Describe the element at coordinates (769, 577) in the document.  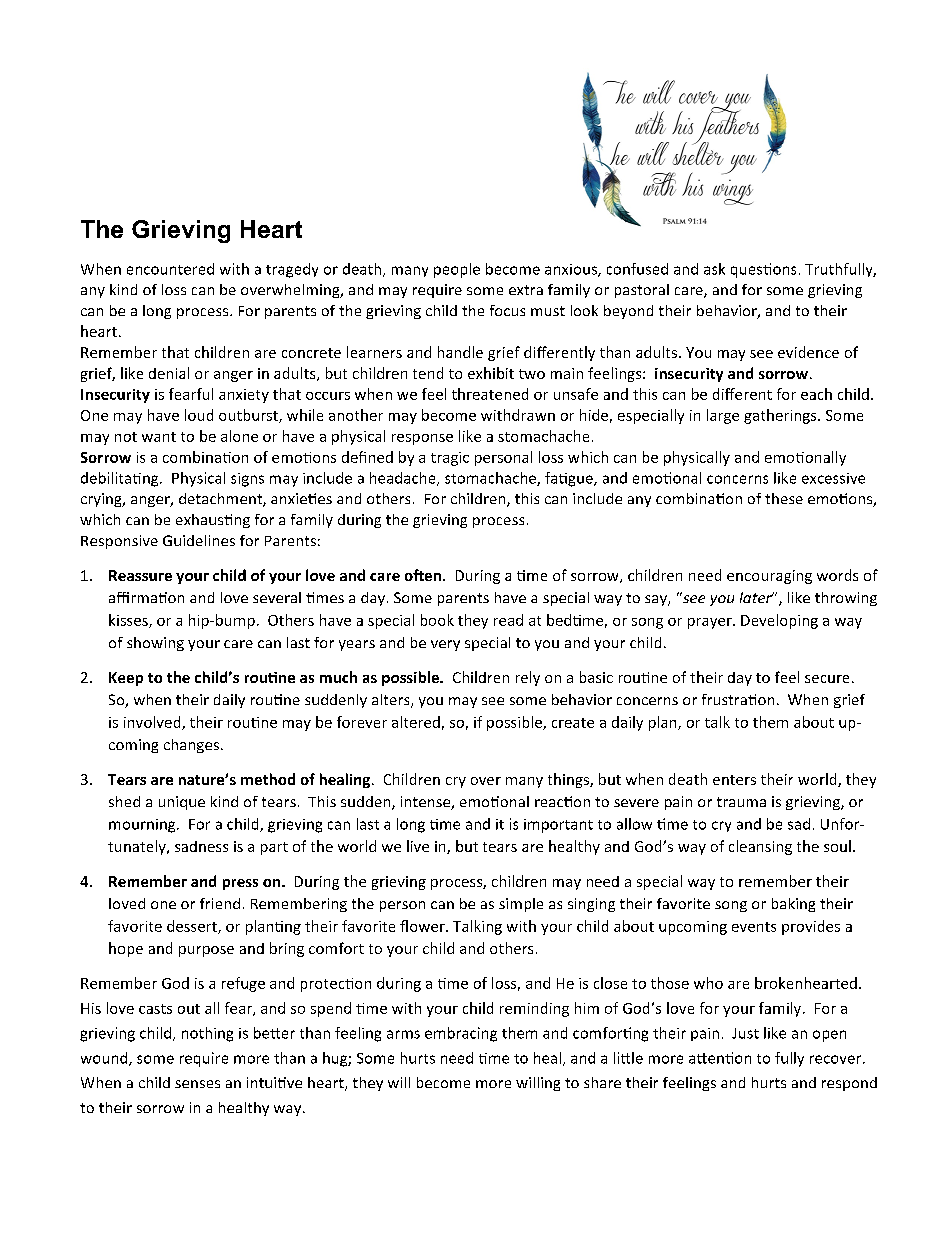
I see `encouraging` at that location.
